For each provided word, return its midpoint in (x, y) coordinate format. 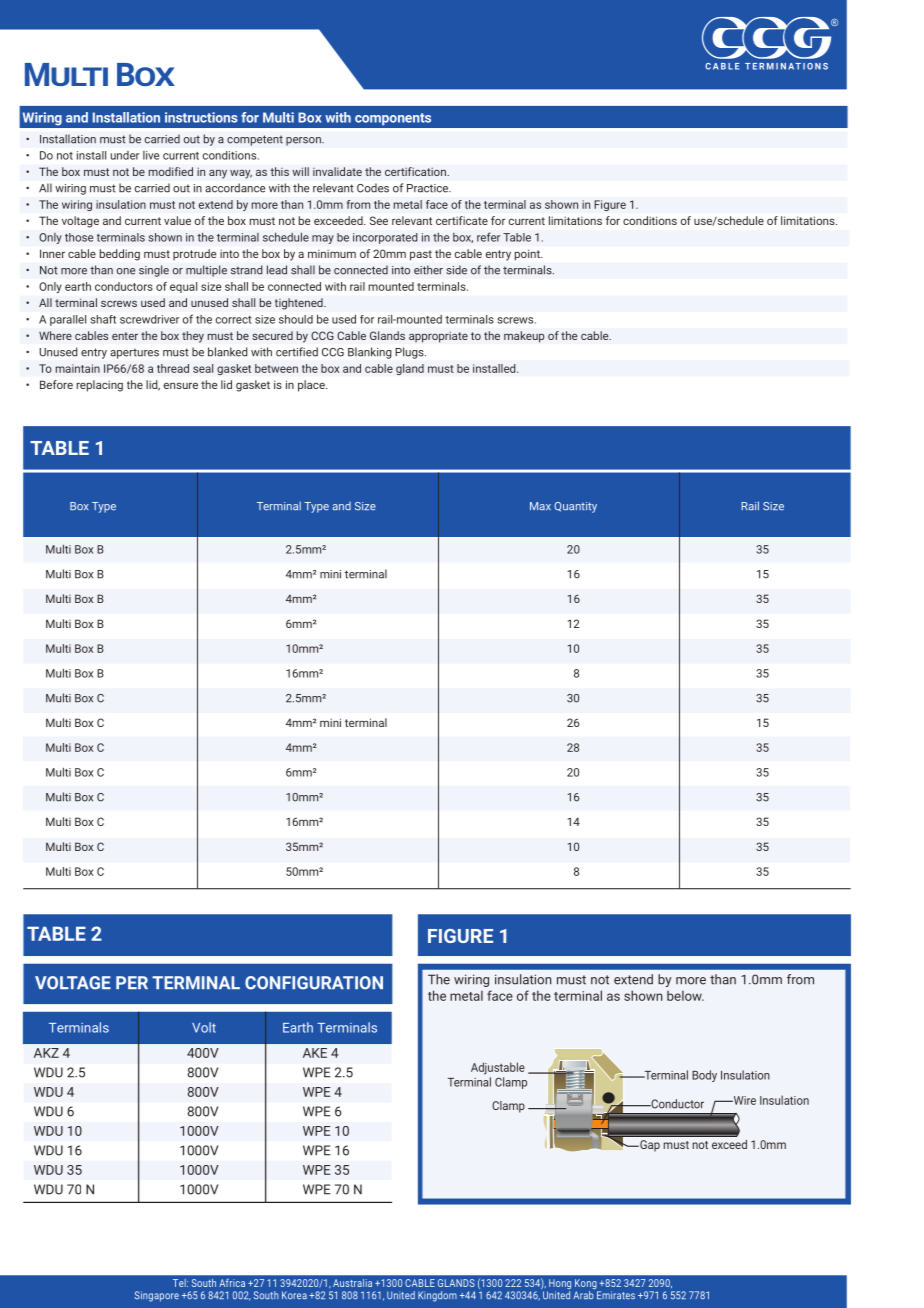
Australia (352, 1283)
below (685, 996)
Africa (232, 1283)
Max (540, 506)
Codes (373, 188)
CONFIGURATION (314, 983)
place (312, 386)
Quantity (575, 507)
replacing (100, 386)
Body (704, 1076)
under (125, 155)
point (528, 255)
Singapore (157, 1296)
